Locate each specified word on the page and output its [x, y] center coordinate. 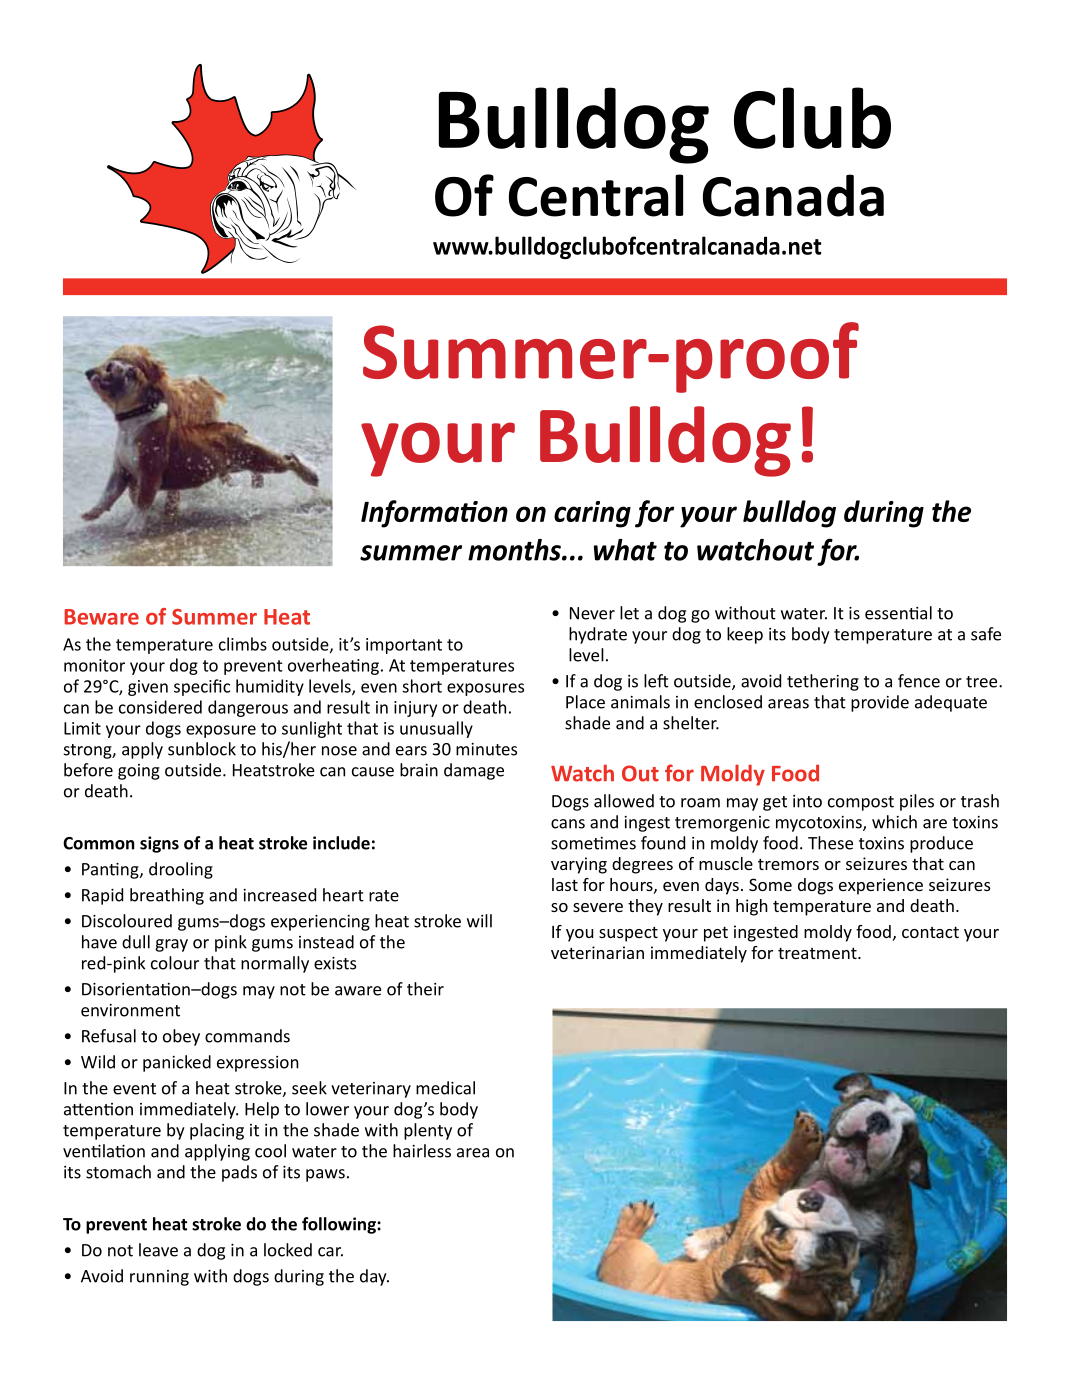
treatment [818, 953]
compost [861, 803]
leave [158, 1250]
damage [474, 771]
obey [181, 1037]
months [515, 550]
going [139, 772]
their [425, 989]
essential [898, 613]
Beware [102, 617]
